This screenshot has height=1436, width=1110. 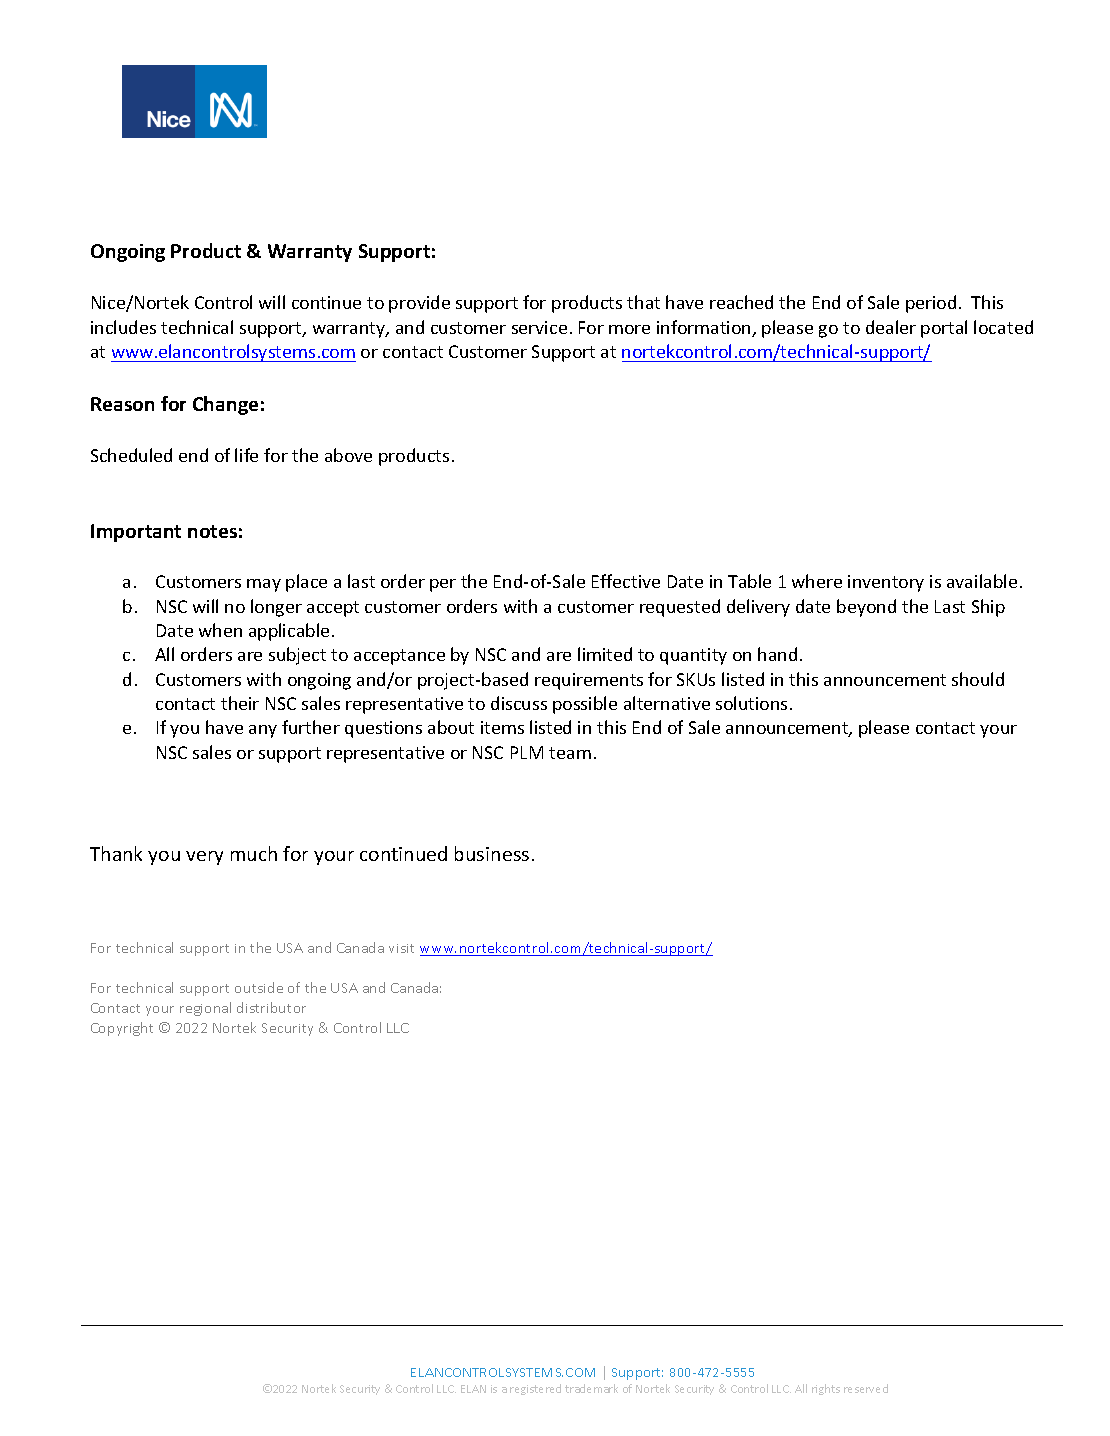 What do you see at coordinates (866, 1388) in the screenshot?
I see `reserved` at bounding box center [866, 1388].
